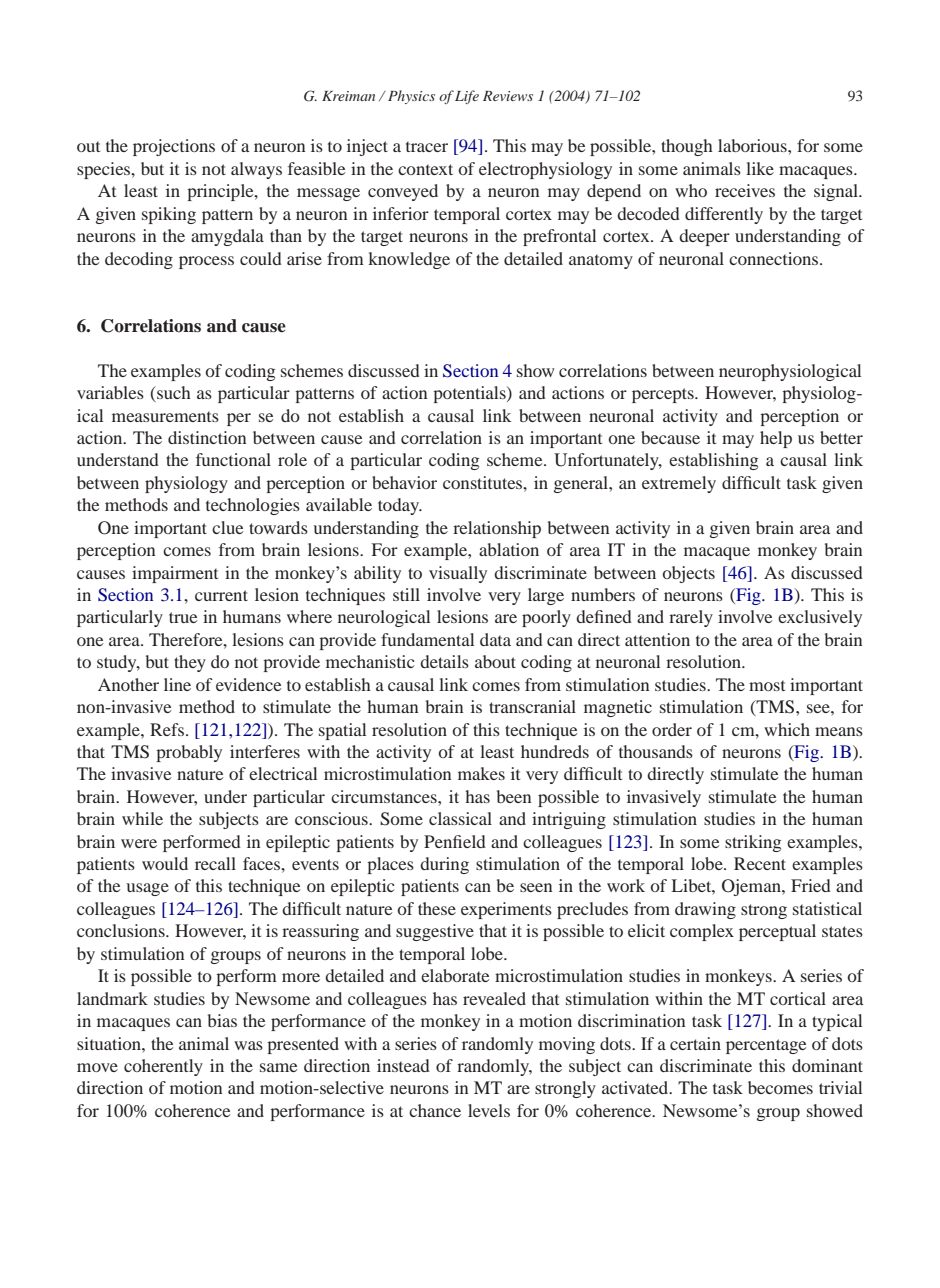 The image size is (940, 1288). What do you see at coordinates (409, 260) in the screenshot?
I see `knowledge` at bounding box center [409, 260].
